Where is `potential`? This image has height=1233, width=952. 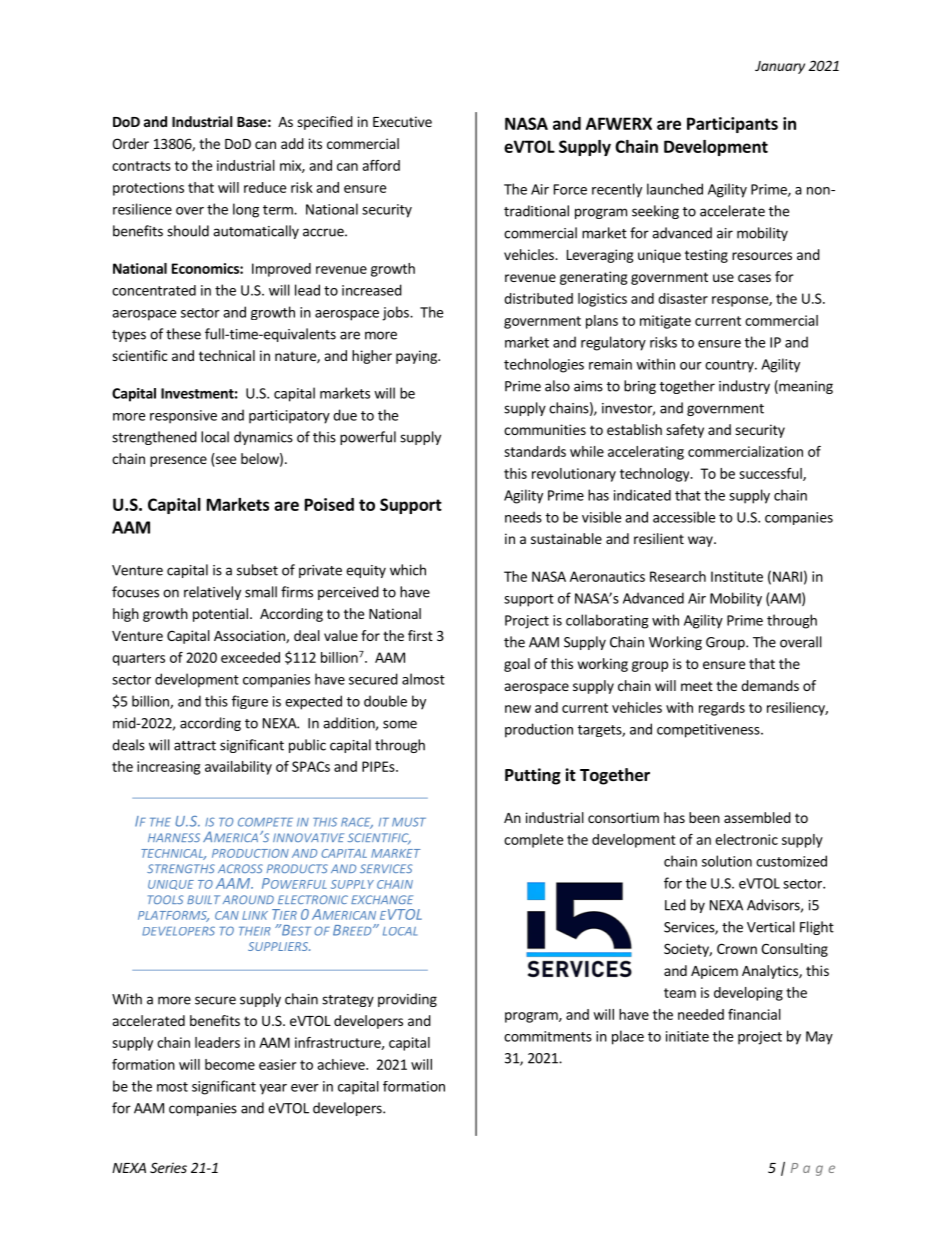
potential is located at coordinates (220, 615).
